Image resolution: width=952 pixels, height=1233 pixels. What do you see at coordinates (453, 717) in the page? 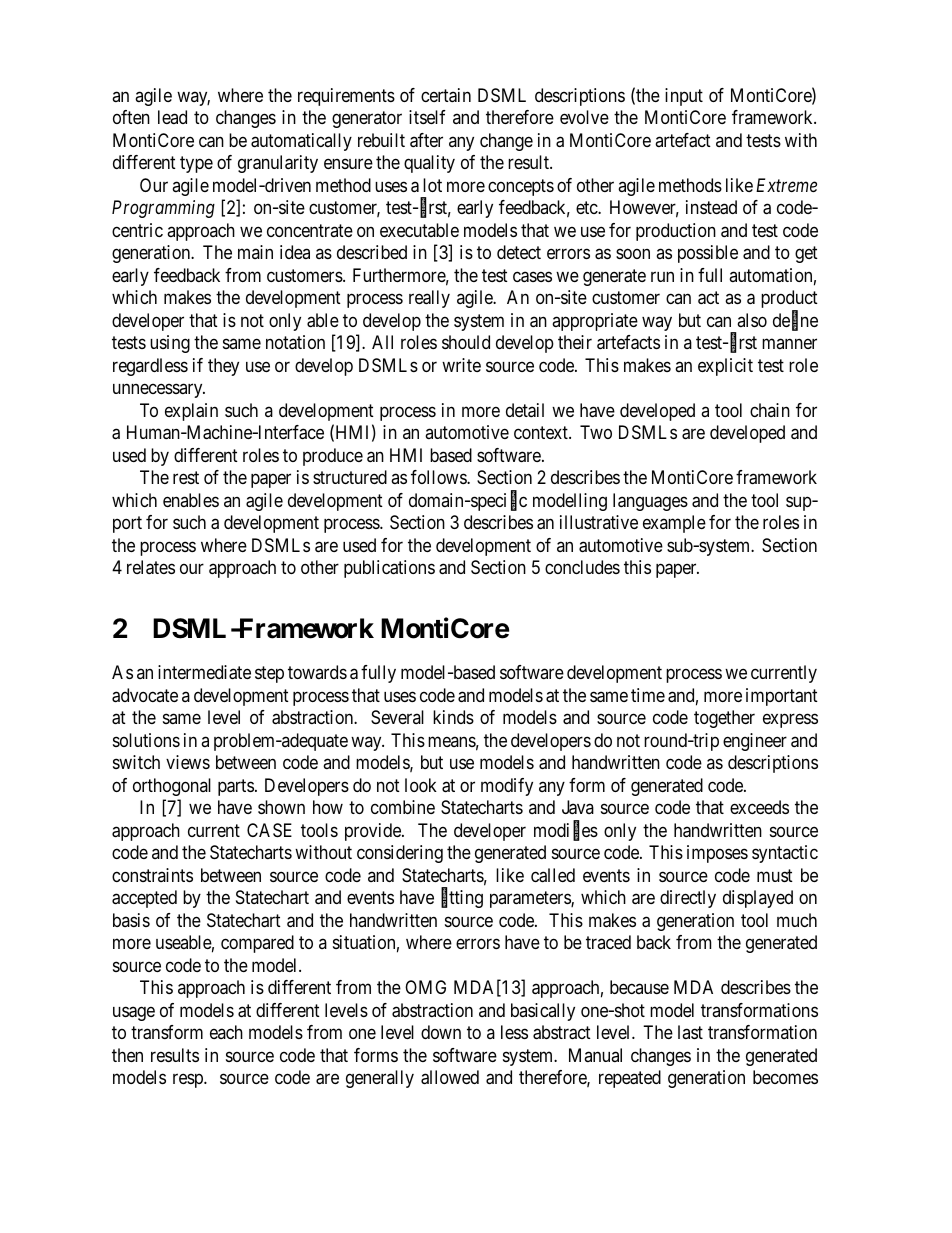
I see `kinds` at bounding box center [453, 717].
